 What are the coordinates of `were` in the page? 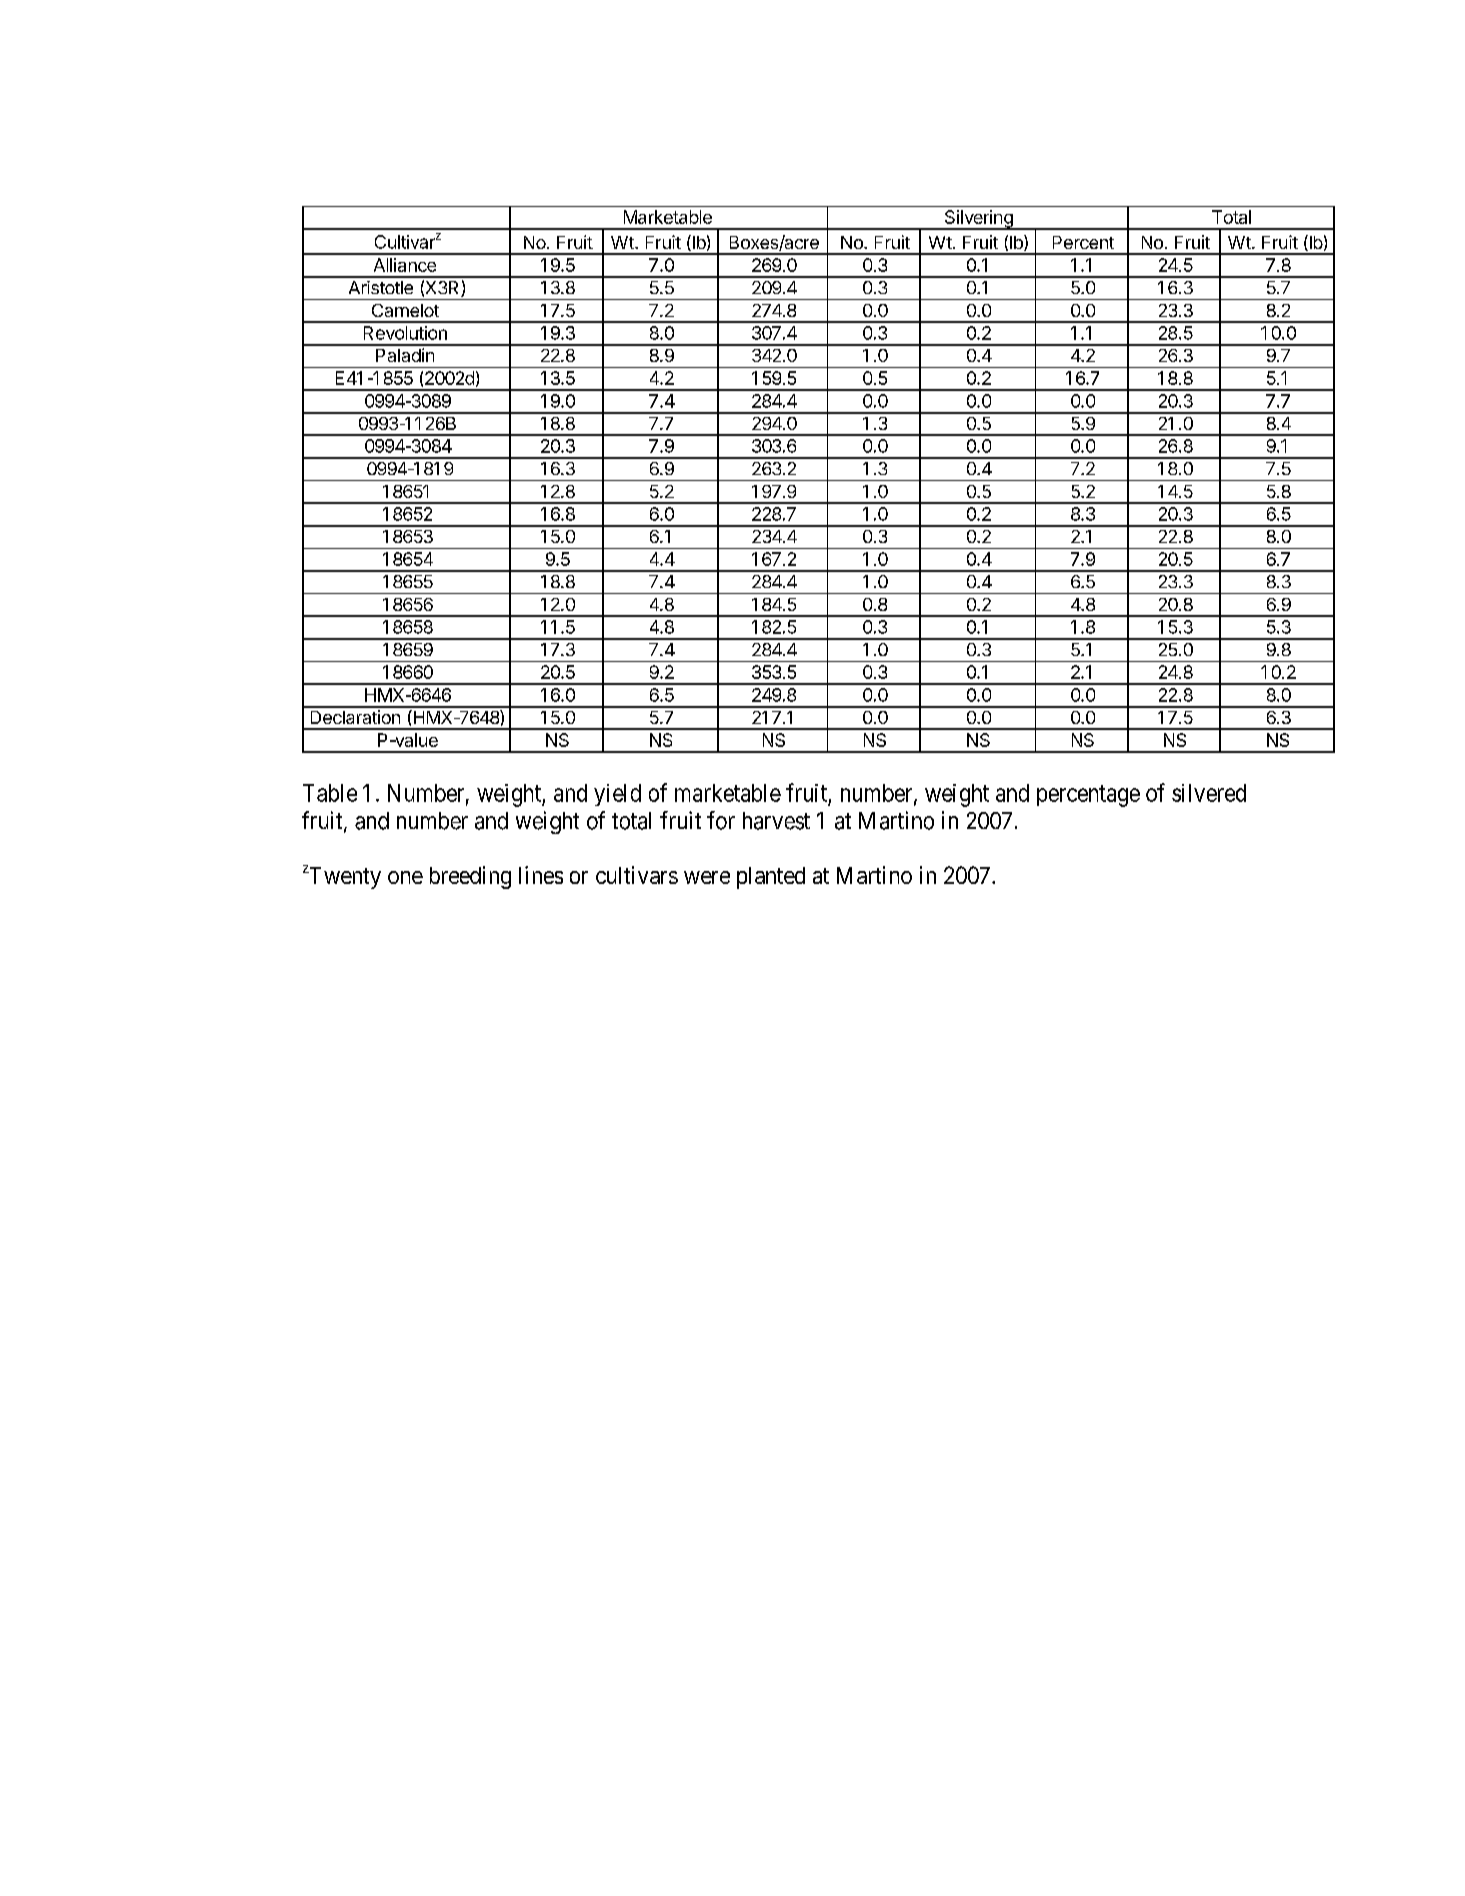 It's located at (707, 877).
